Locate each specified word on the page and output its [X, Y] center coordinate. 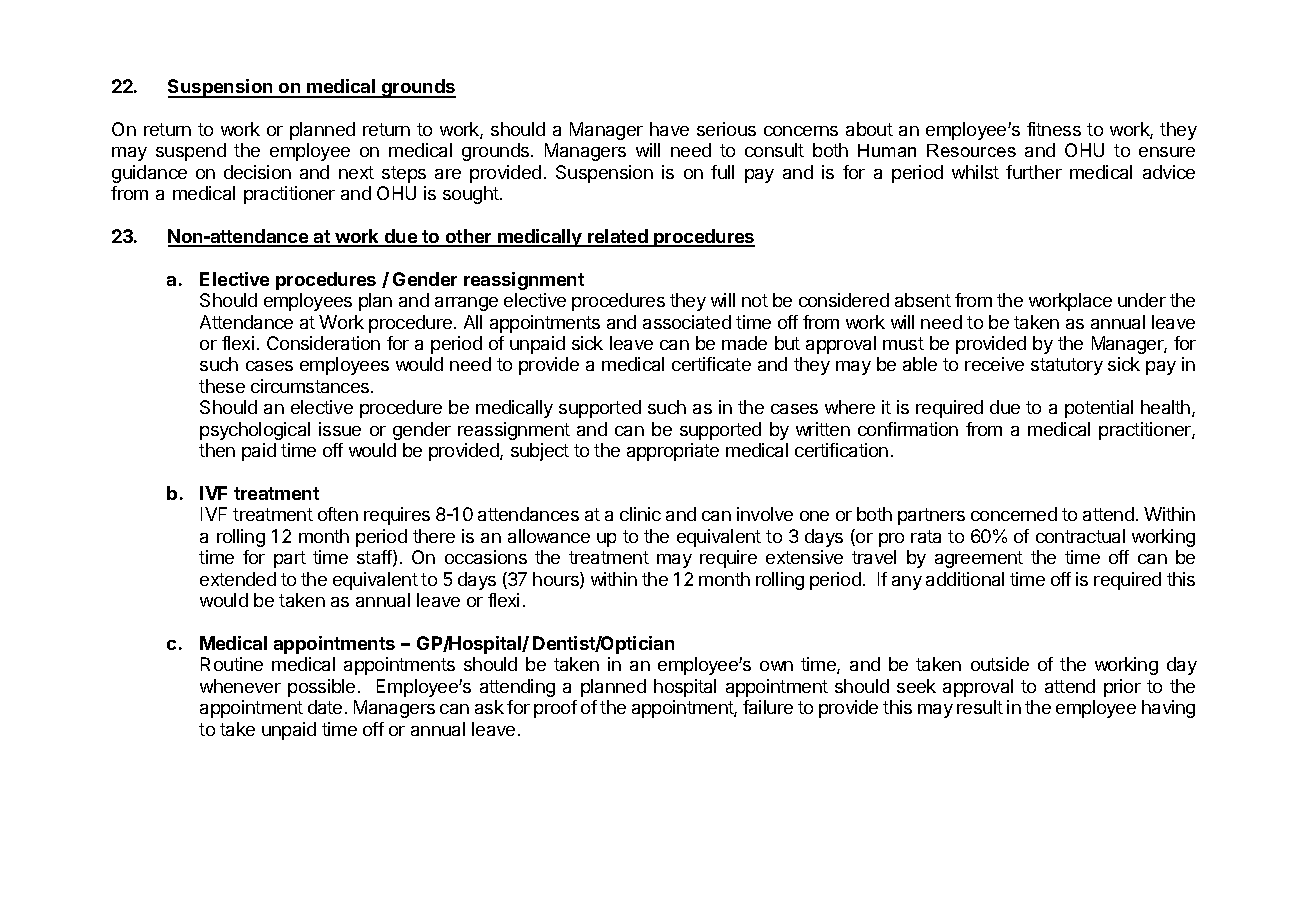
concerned [1014, 514]
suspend [191, 152]
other [469, 237]
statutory [1067, 366]
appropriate [673, 452]
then [217, 450]
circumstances [311, 386]
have [669, 129]
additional [965, 579]
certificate [711, 364]
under [1142, 300]
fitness [1054, 129]
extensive [804, 557]
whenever [240, 686]
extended [238, 579]
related [618, 237]
